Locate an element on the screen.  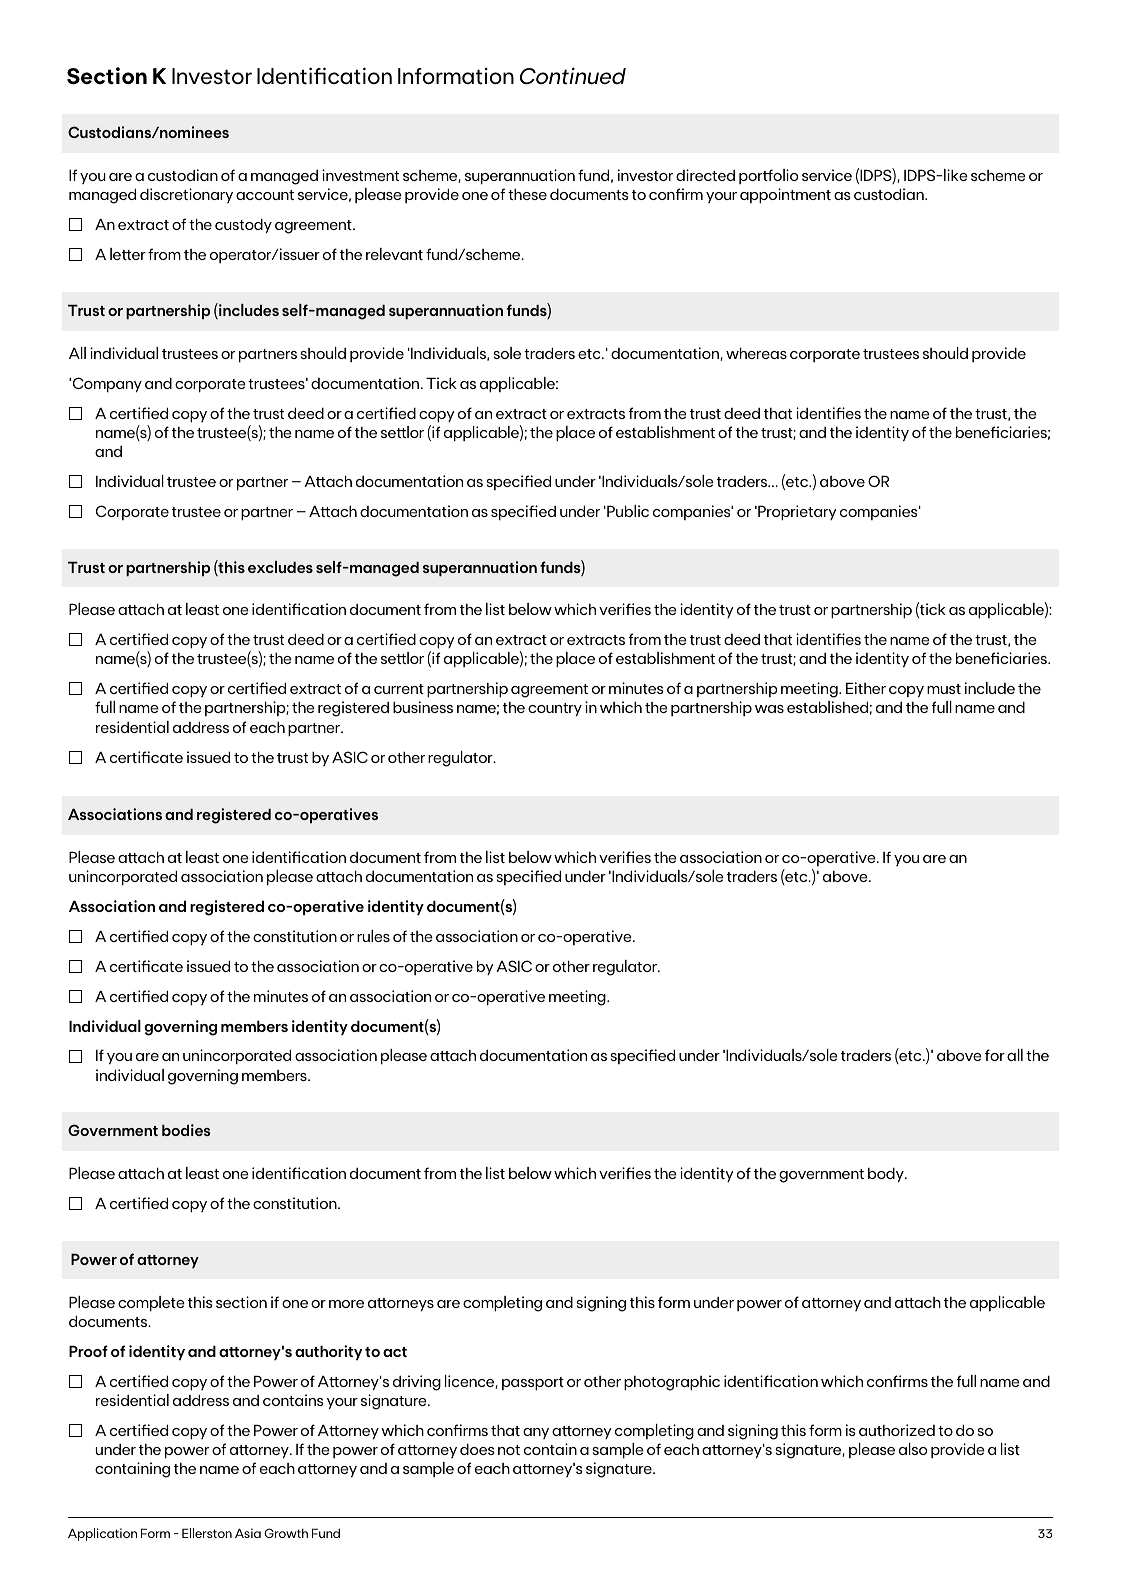
not is located at coordinates (509, 1450).
